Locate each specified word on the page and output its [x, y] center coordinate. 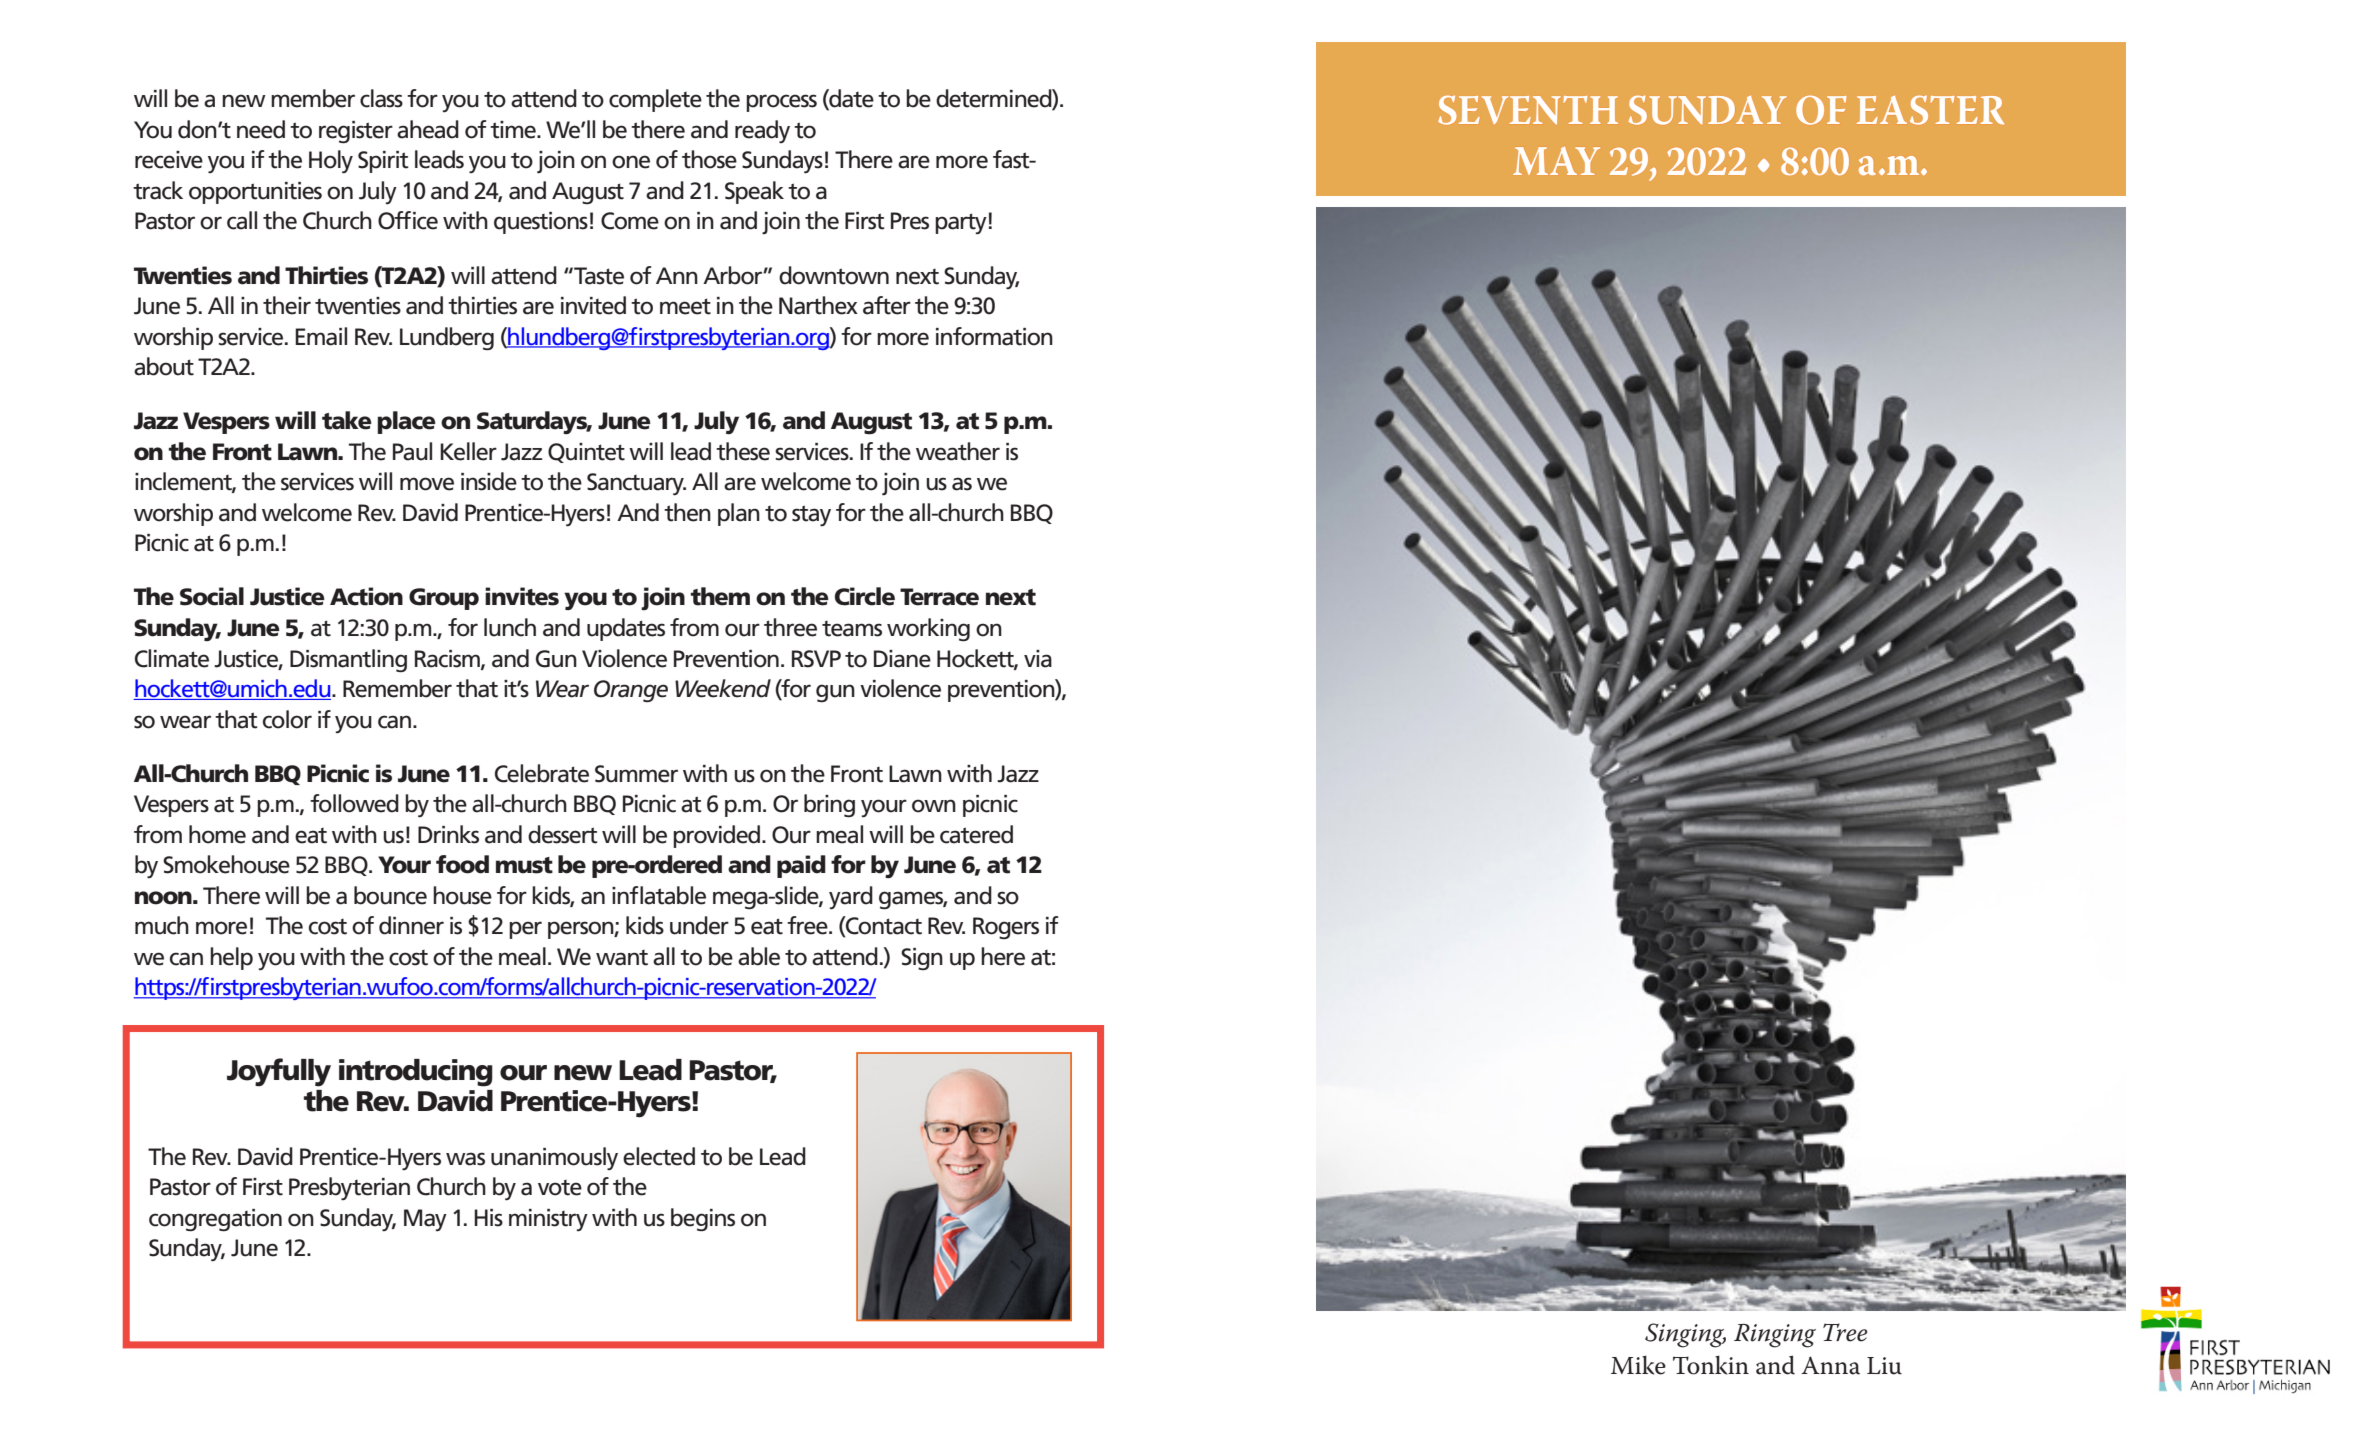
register [356, 132]
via [1038, 659]
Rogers [1006, 928]
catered [976, 834]
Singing [1685, 1335]
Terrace [939, 597]
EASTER [1930, 110]
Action [366, 596]
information [994, 336]
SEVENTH [1528, 110]
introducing [416, 1073]
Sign [922, 959]
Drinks [448, 834]
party [961, 223]
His [488, 1218]
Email [321, 336]
